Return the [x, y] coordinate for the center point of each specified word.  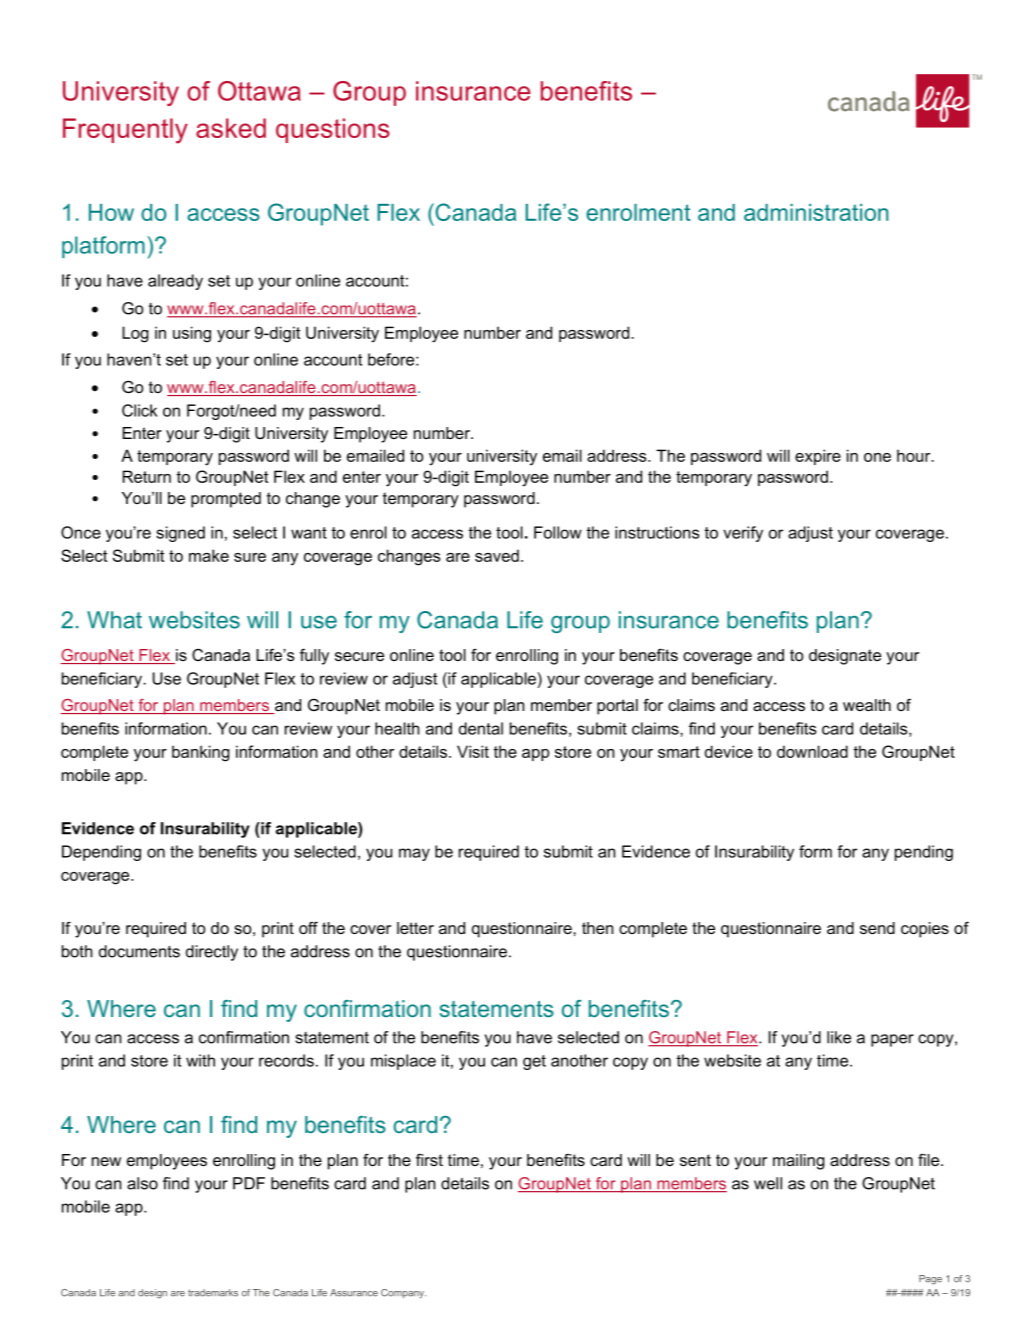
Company [403, 1294]
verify [743, 534]
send [877, 928]
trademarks [213, 1293]
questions [333, 130]
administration [816, 212]
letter [415, 928]
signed [180, 534]
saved [497, 555]
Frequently [125, 131]
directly [212, 953]
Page [930, 1280]
